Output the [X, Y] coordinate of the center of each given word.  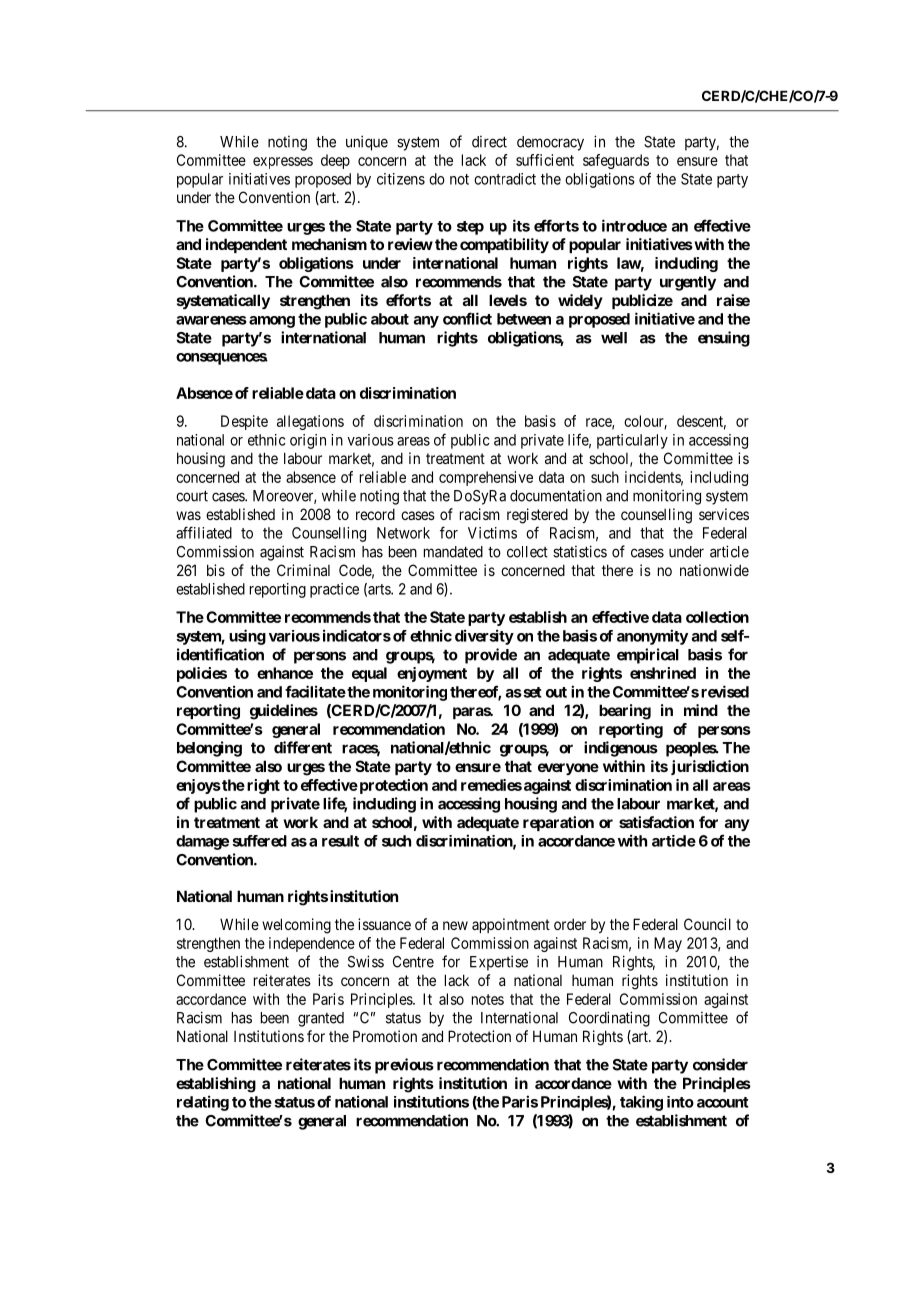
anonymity [652, 637]
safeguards [616, 161]
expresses [283, 163]
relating [203, 1103]
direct [489, 142]
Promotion [385, 1036]
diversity [484, 637]
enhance [285, 673]
